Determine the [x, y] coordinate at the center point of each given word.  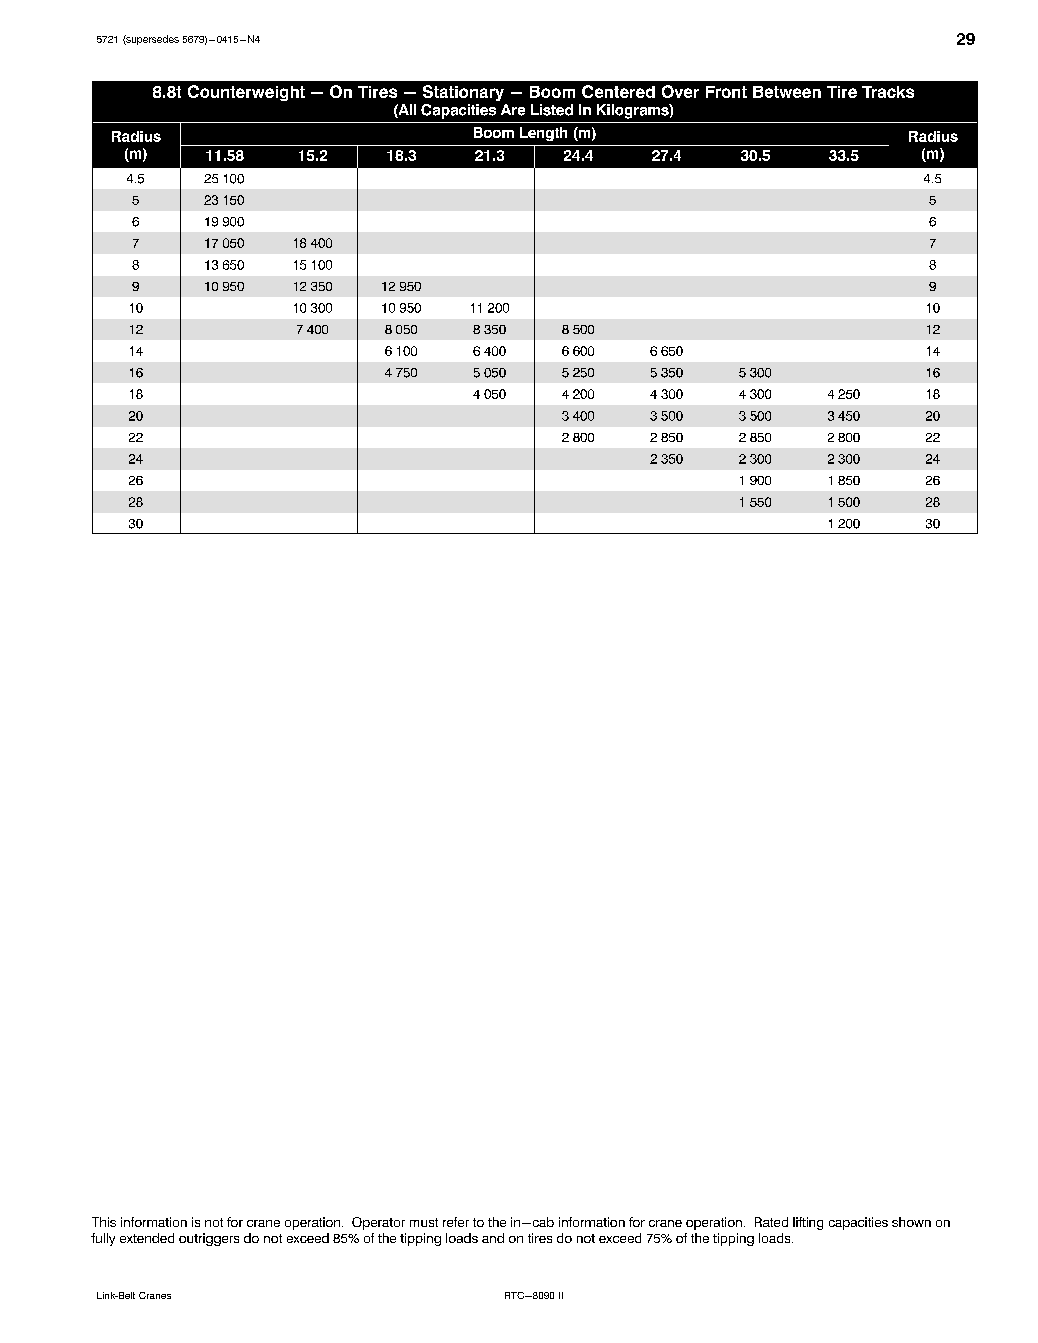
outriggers [209, 1239]
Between [787, 92]
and [493, 1238]
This [104, 1222]
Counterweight [246, 93]
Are [513, 110]
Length [543, 134]
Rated [771, 1222]
